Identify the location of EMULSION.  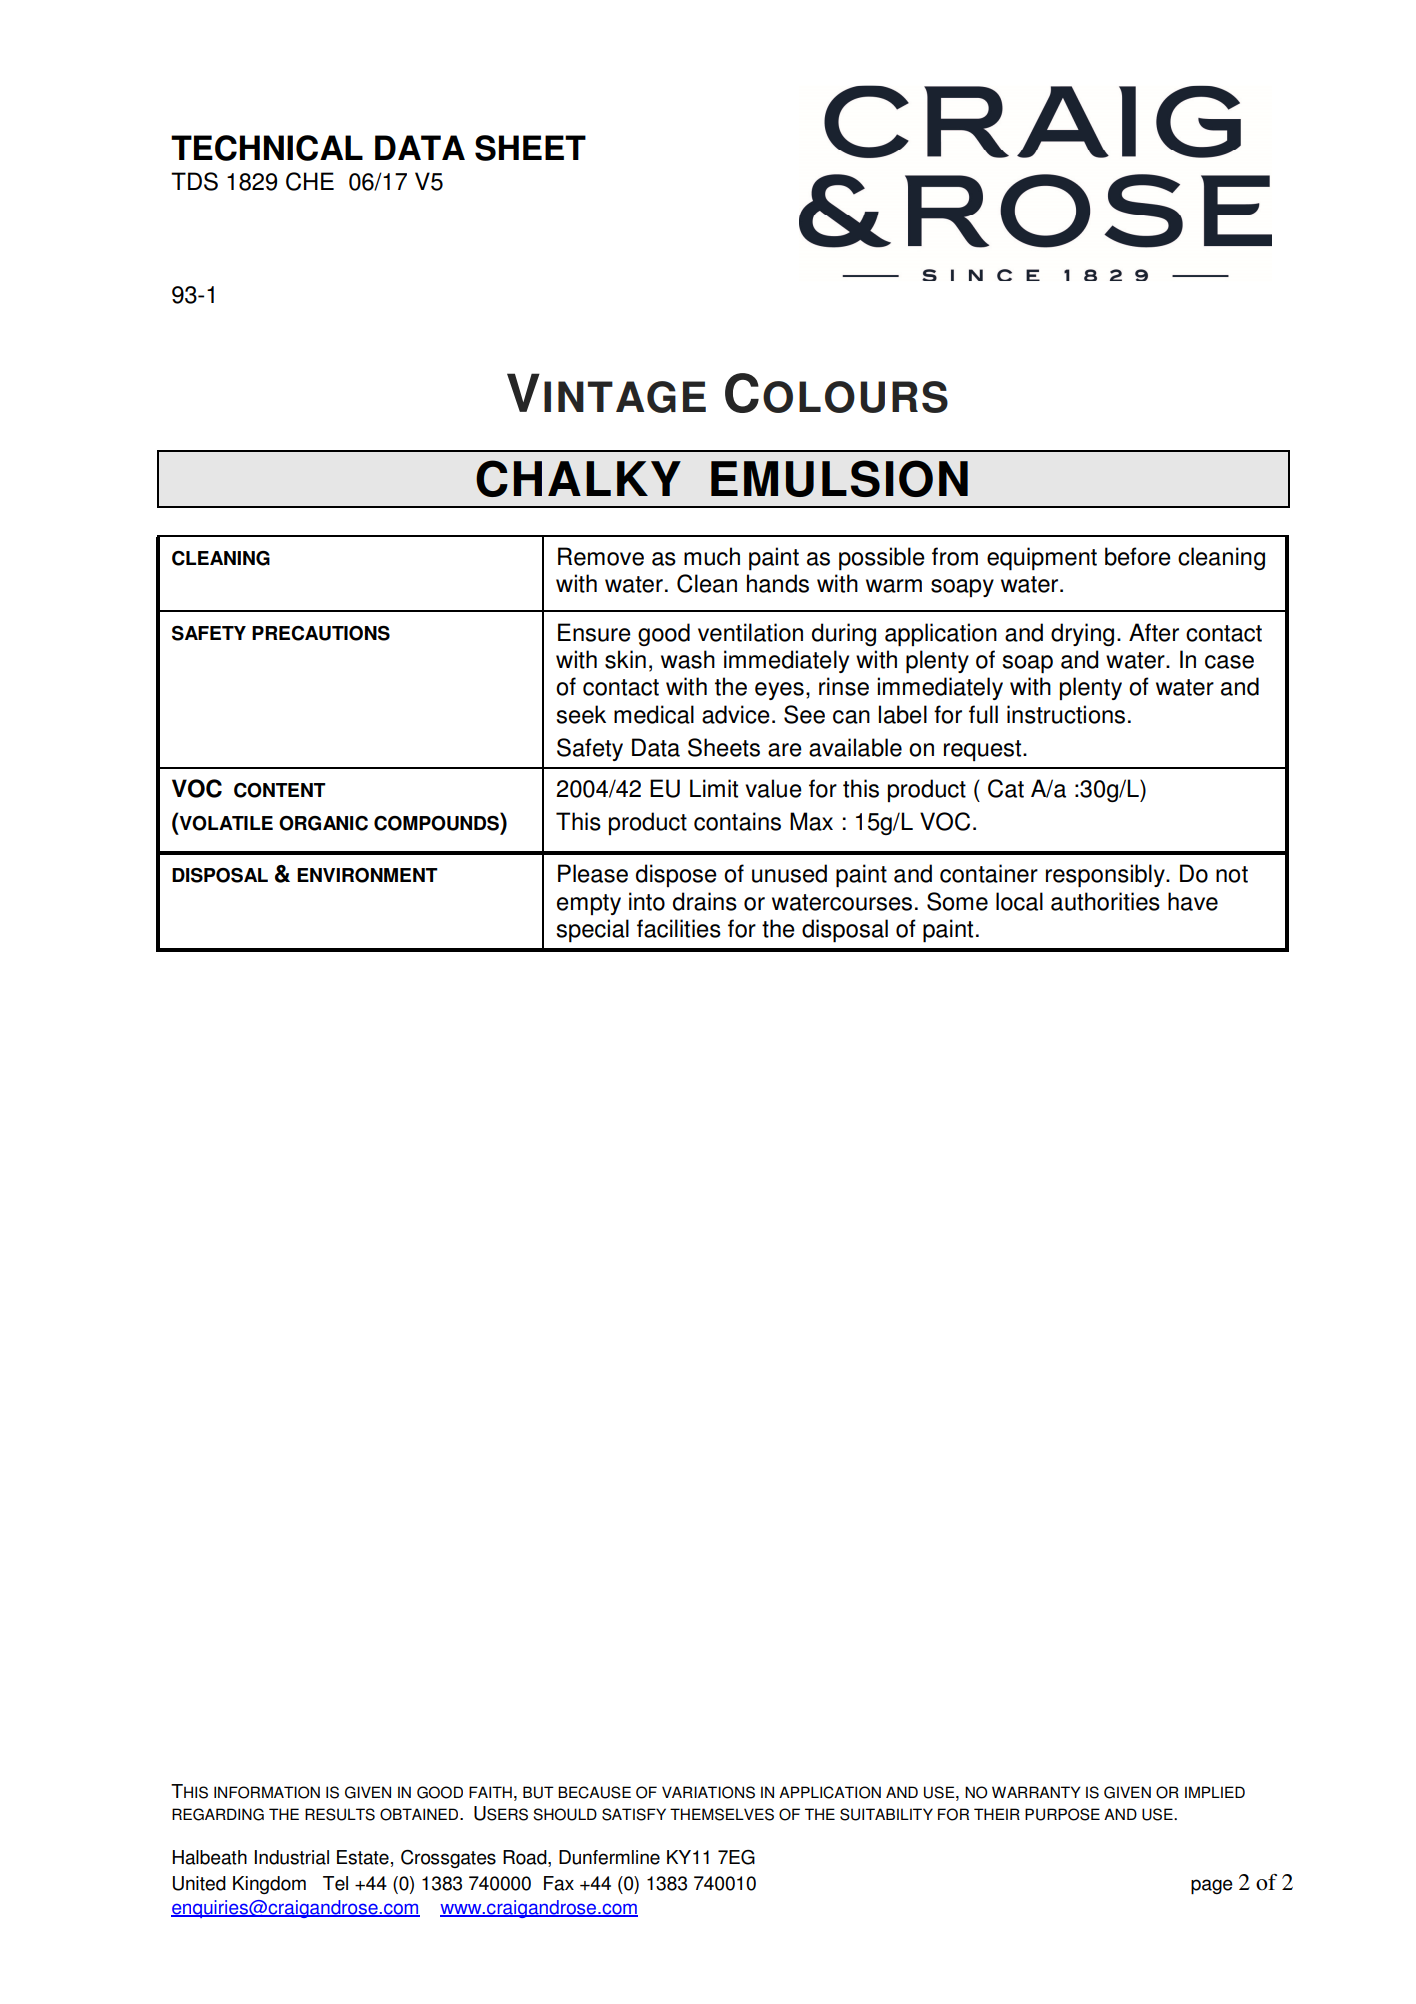
(839, 478).
